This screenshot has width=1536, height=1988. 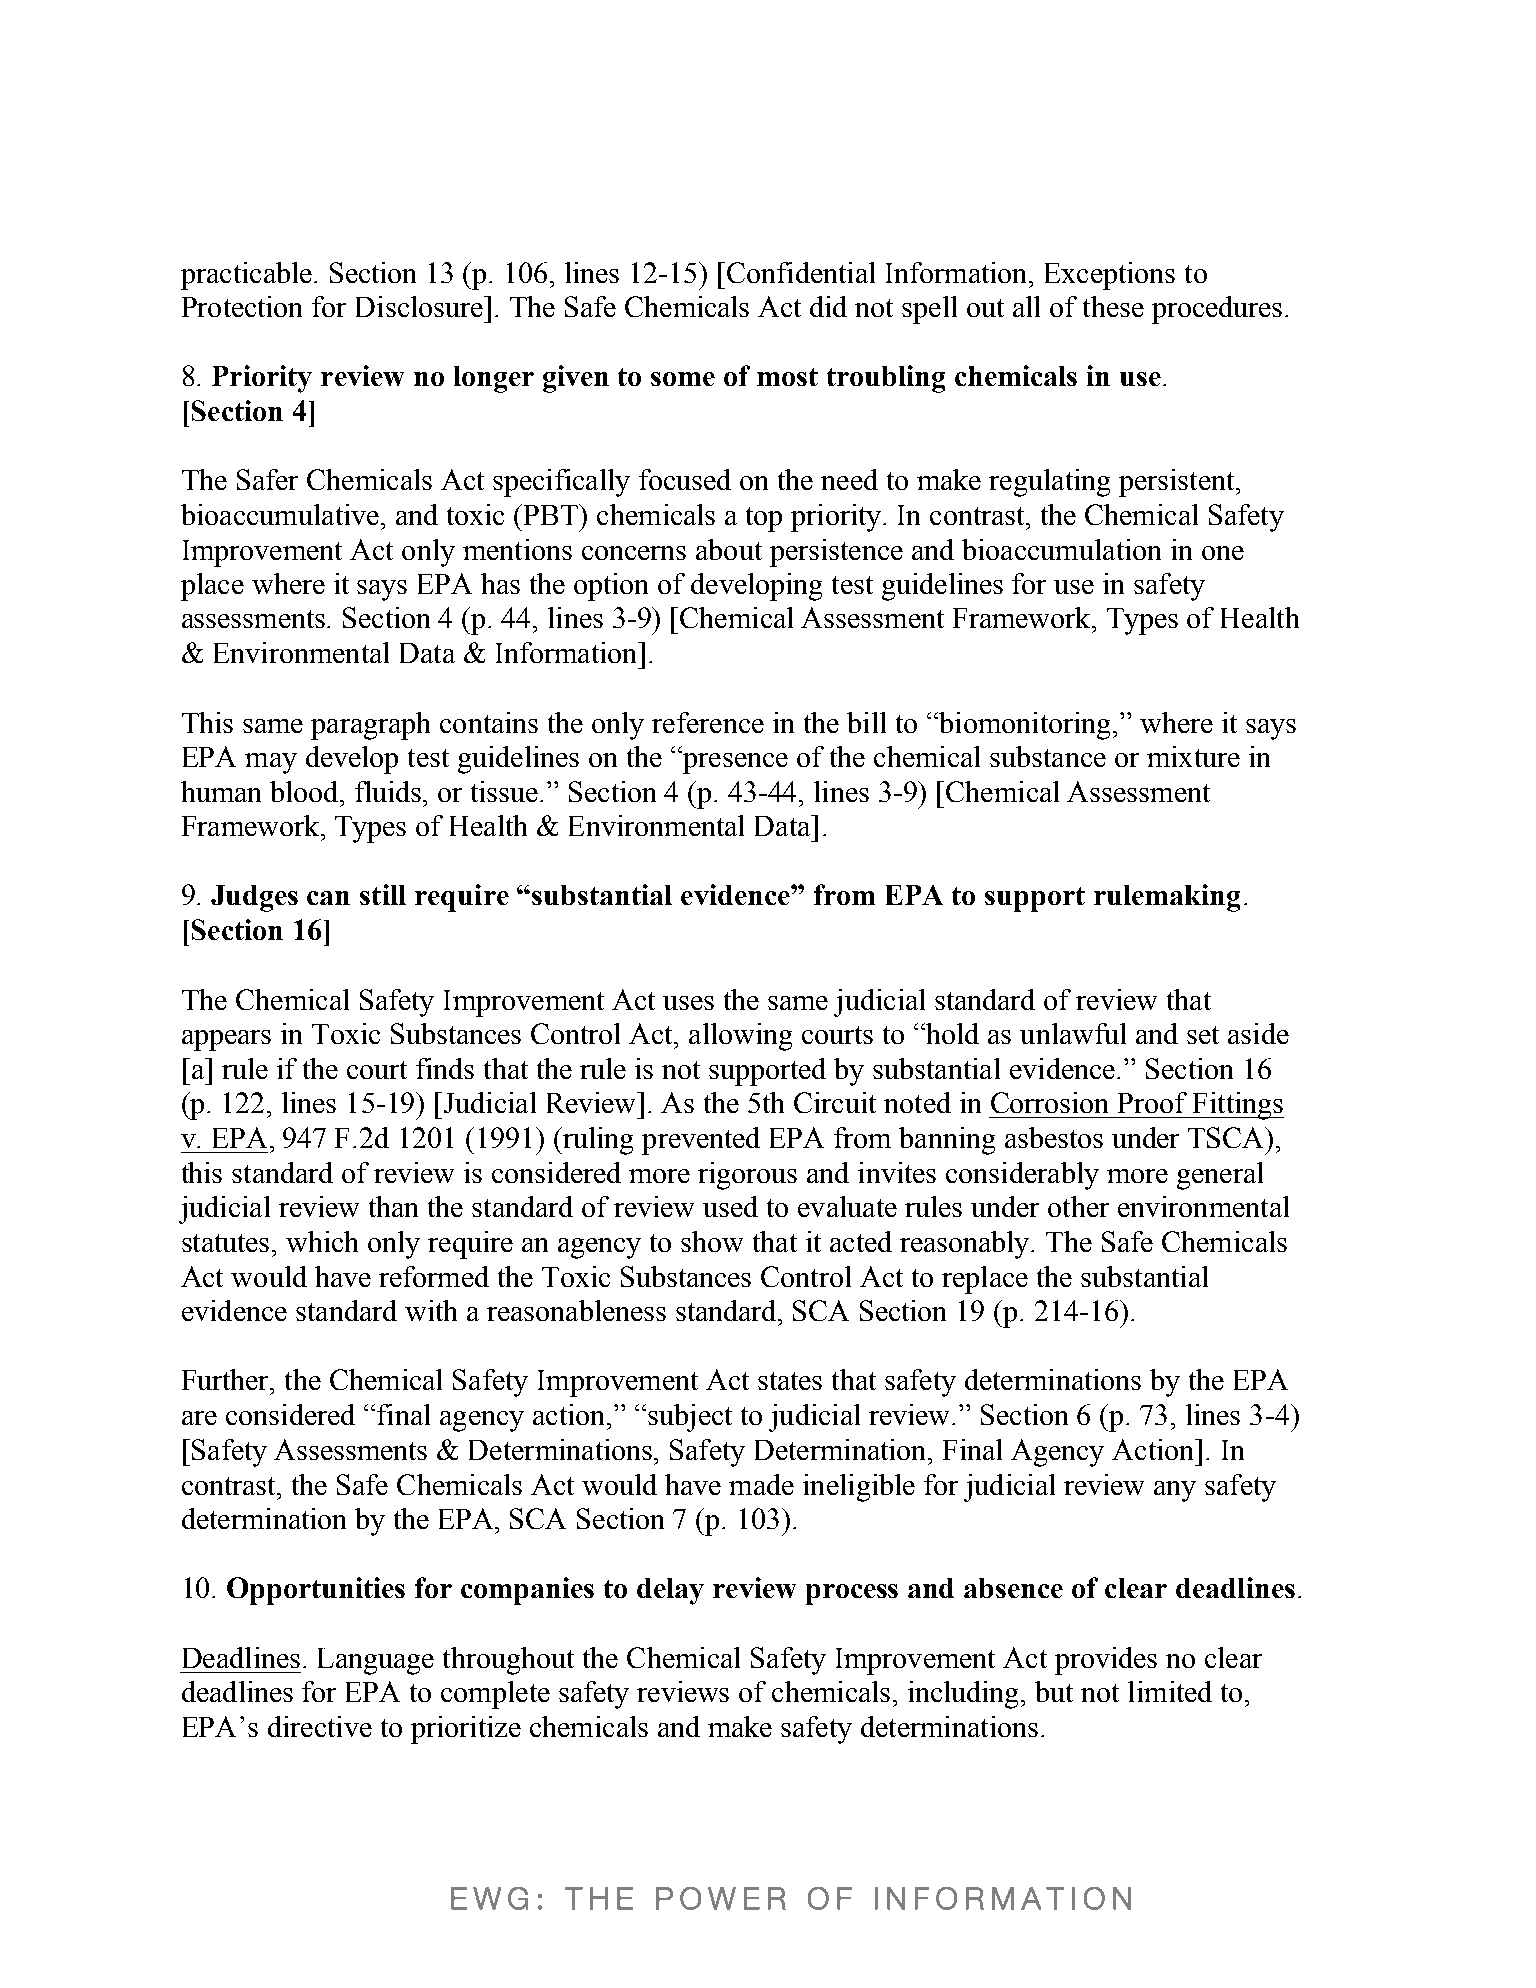 What do you see at coordinates (721, 1898) in the screenshot?
I see `POWER` at bounding box center [721, 1898].
